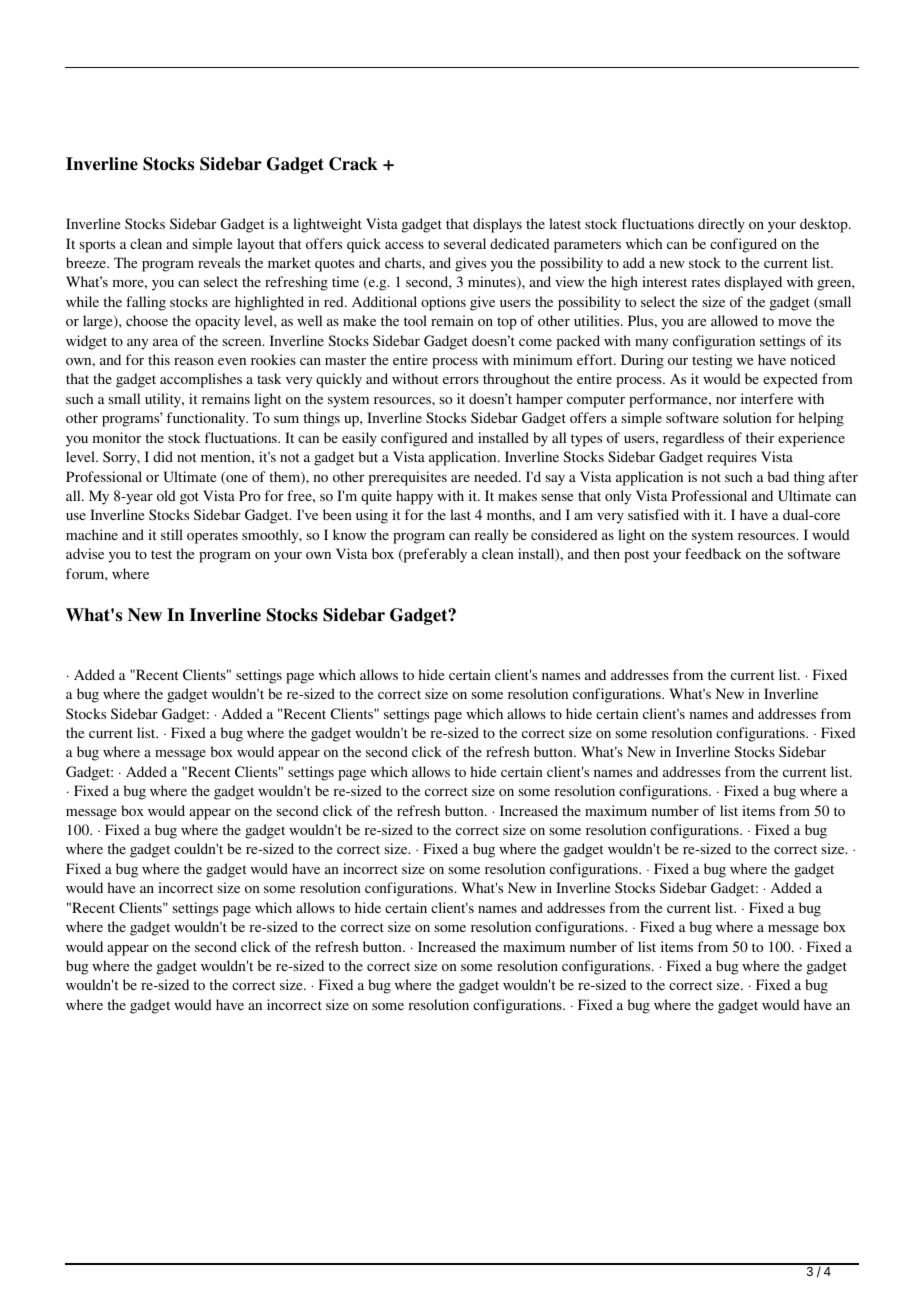 Image resolution: width=924 pixels, height=1308 pixels. Describe the element at coordinates (497, 225) in the image. I see `displays` at that location.
